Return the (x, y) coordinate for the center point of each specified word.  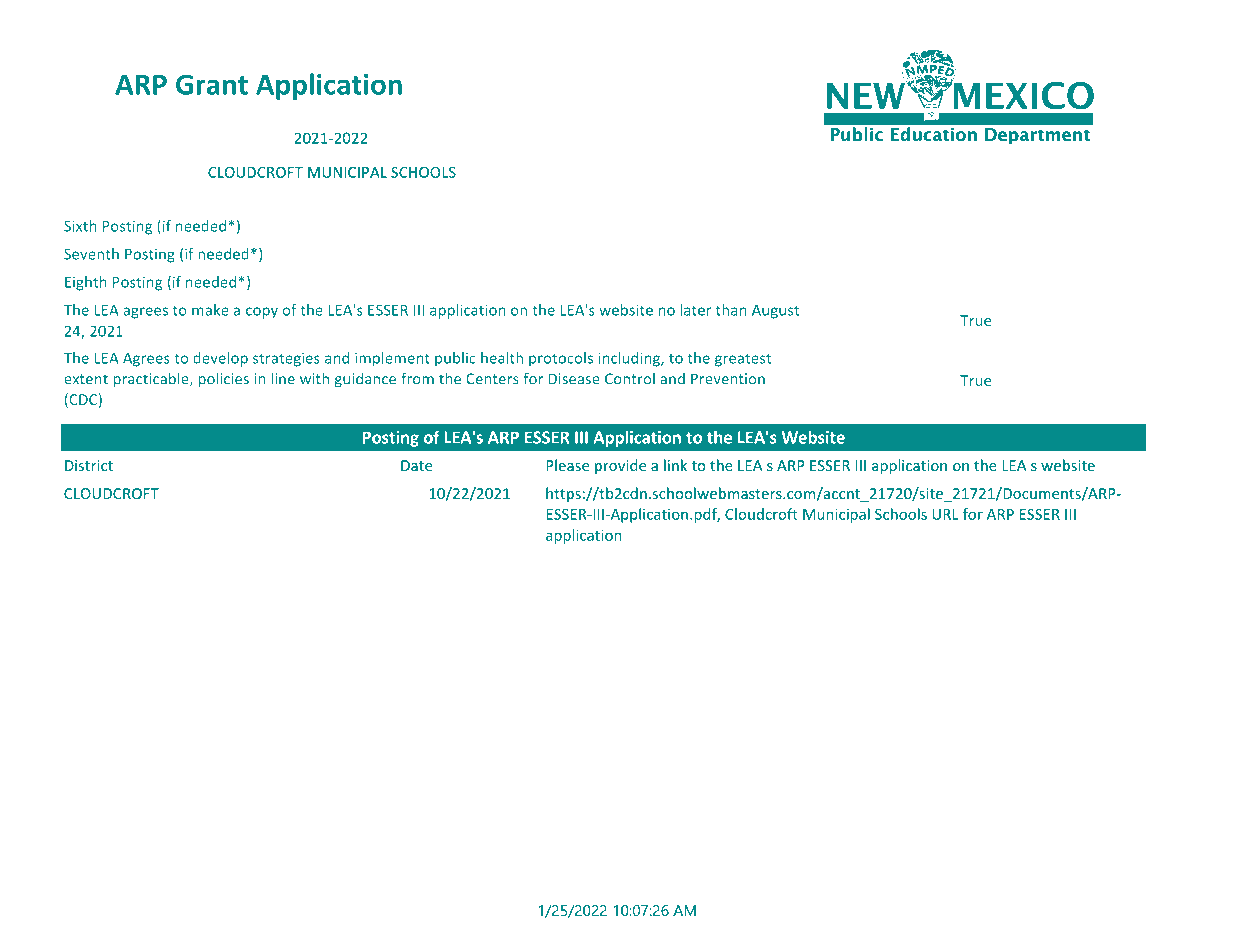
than (731, 310)
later (696, 310)
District (89, 465)
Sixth (80, 226)
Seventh (91, 254)
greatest (743, 360)
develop (220, 359)
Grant (212, 84)
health (502, 358)
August (775, 311)
